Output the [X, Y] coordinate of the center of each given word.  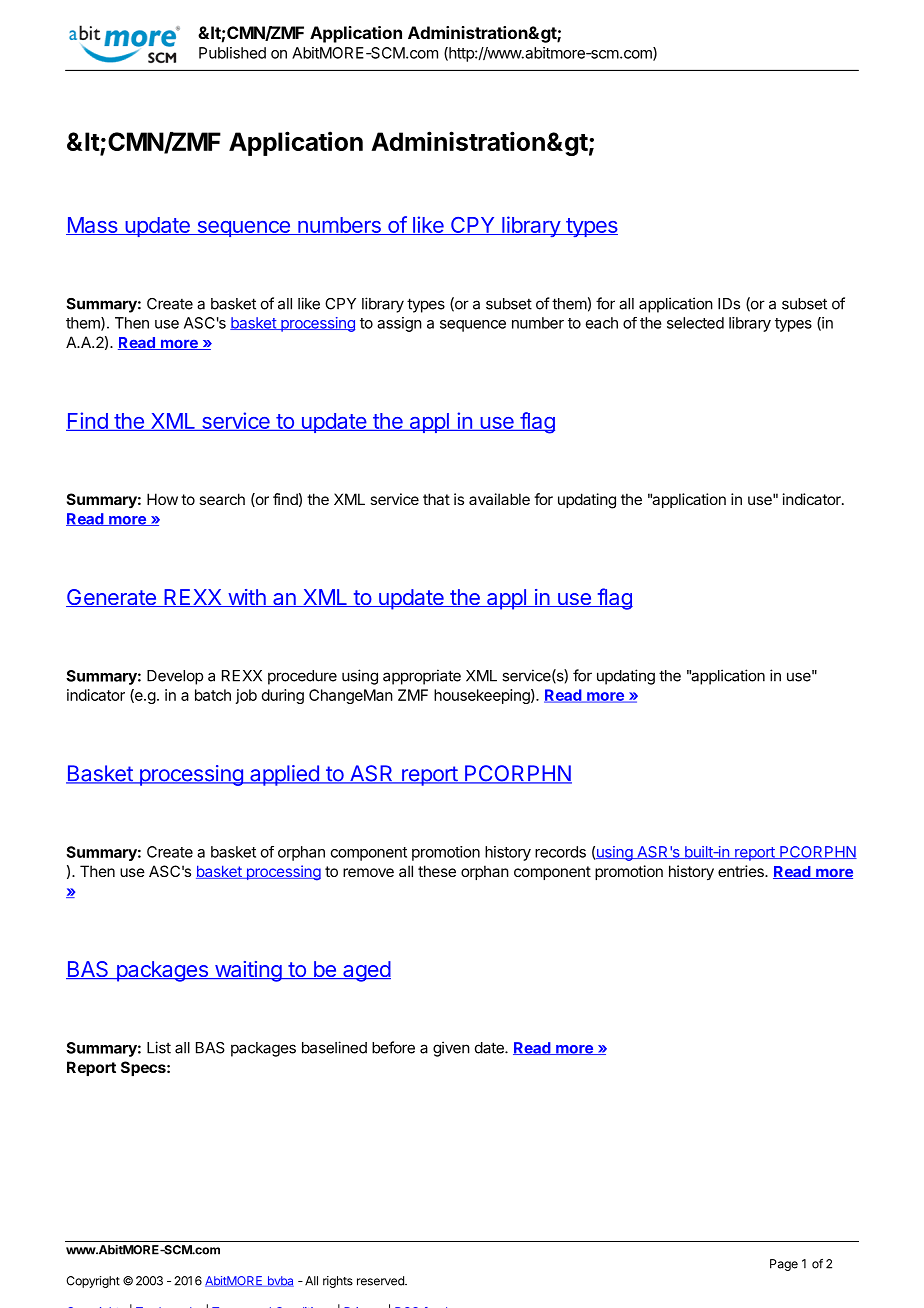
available [499, 499]
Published [232, 53]
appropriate [422, 677]
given [451, 1049]
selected [695, 323]
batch [213, 695]
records [560, 852]
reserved [381, 1281]
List [159, 1047]
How [162, 499]
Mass [93, 226]
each [602, 323]
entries [742, 871]
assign [399, 324]
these [437, 871]
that [436, 499]
